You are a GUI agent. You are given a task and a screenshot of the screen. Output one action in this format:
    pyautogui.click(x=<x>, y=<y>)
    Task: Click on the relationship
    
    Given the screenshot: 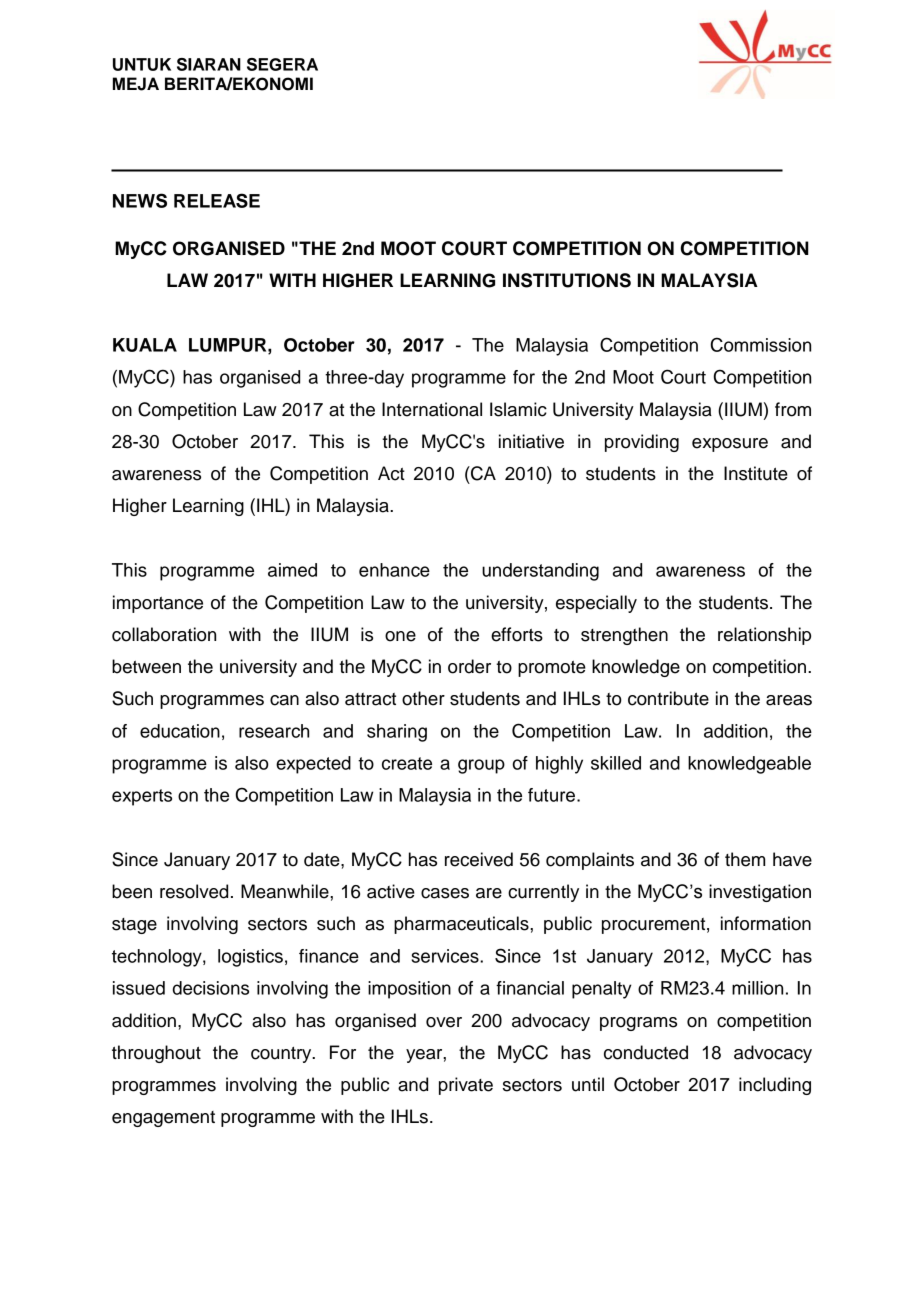 What is the action you would take?
    pyautogui.click(x=764, y=636)
